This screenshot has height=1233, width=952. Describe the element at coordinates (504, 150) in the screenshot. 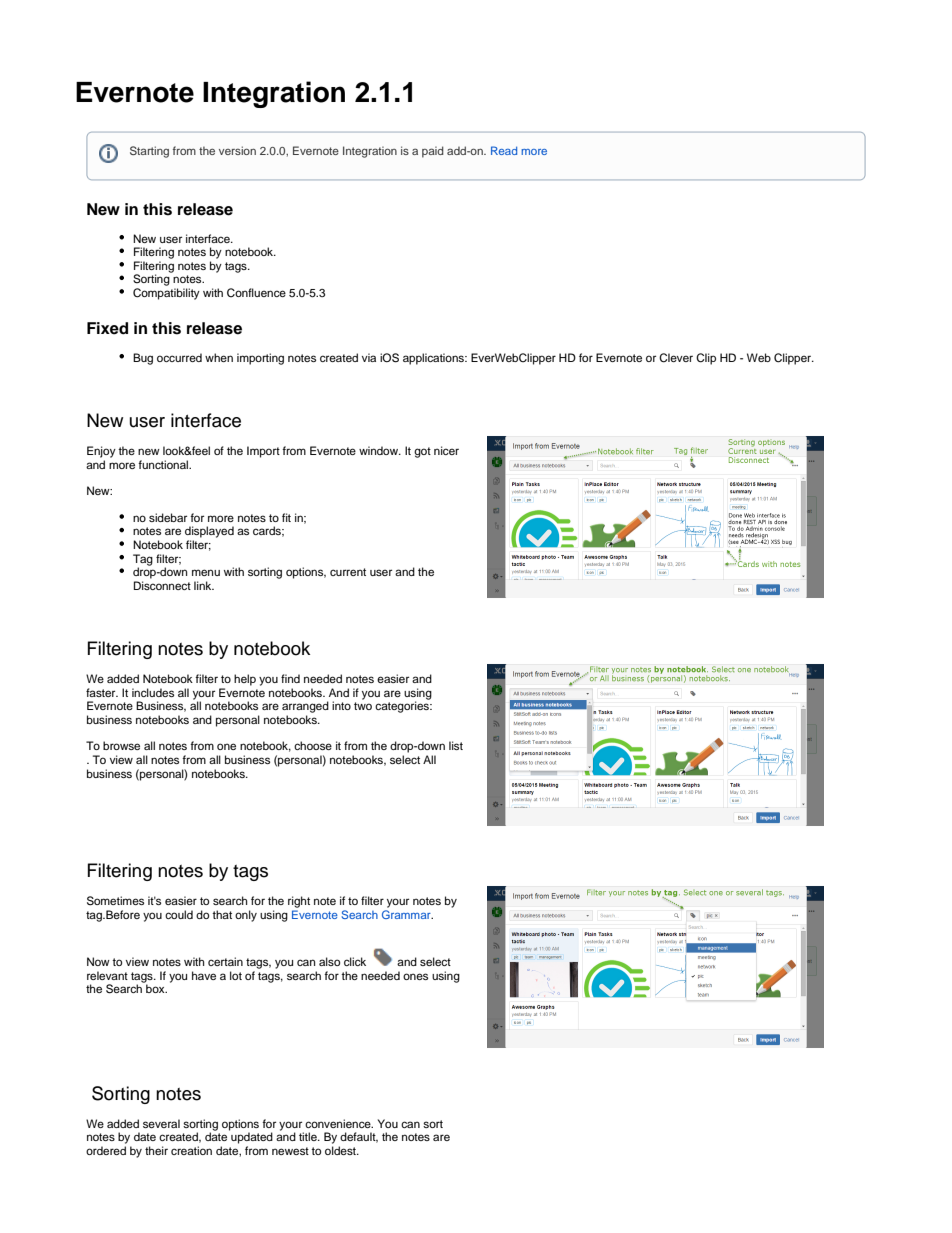

I see `Read` at that location.
